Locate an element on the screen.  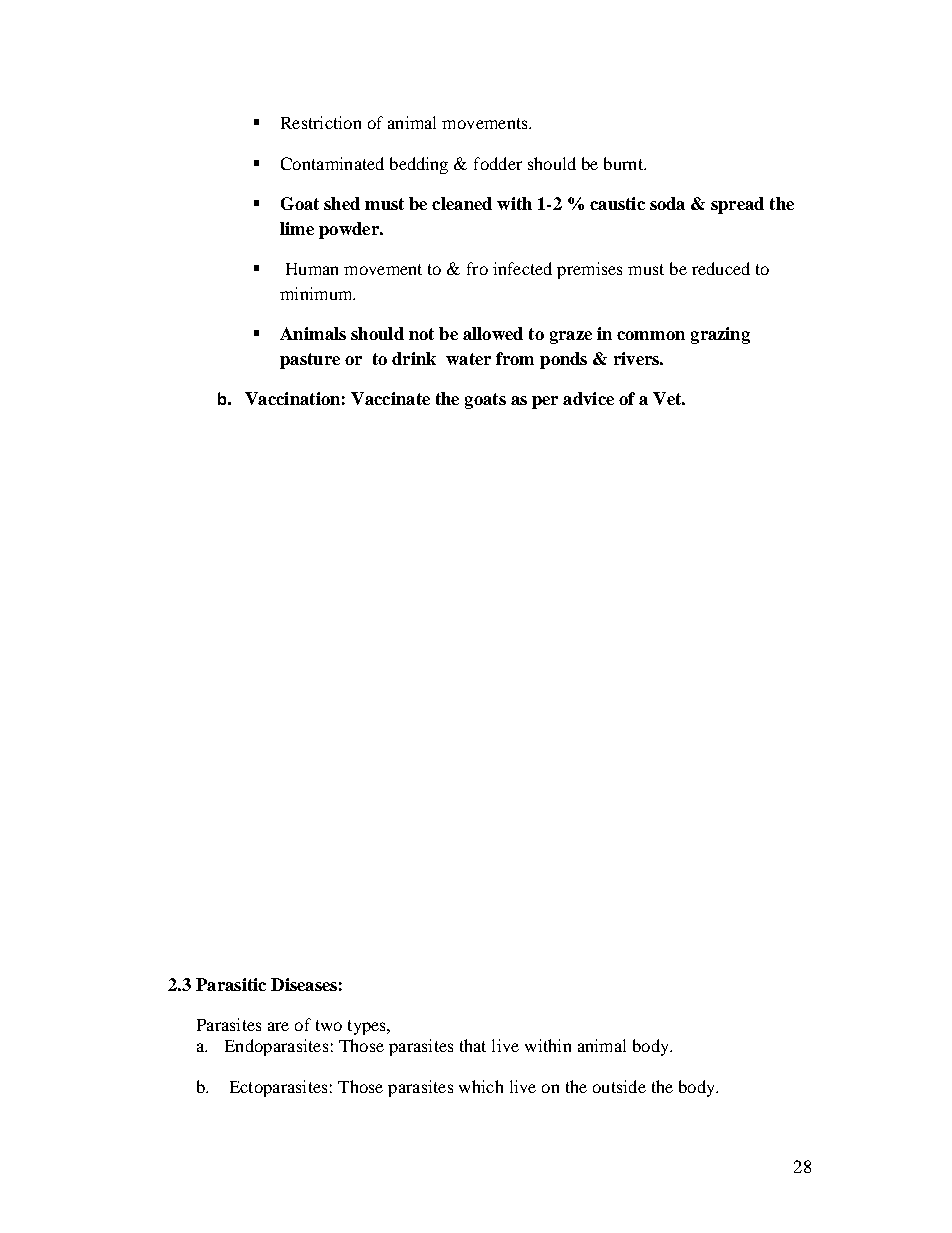
burnt is located at coordinates (624, 163).
